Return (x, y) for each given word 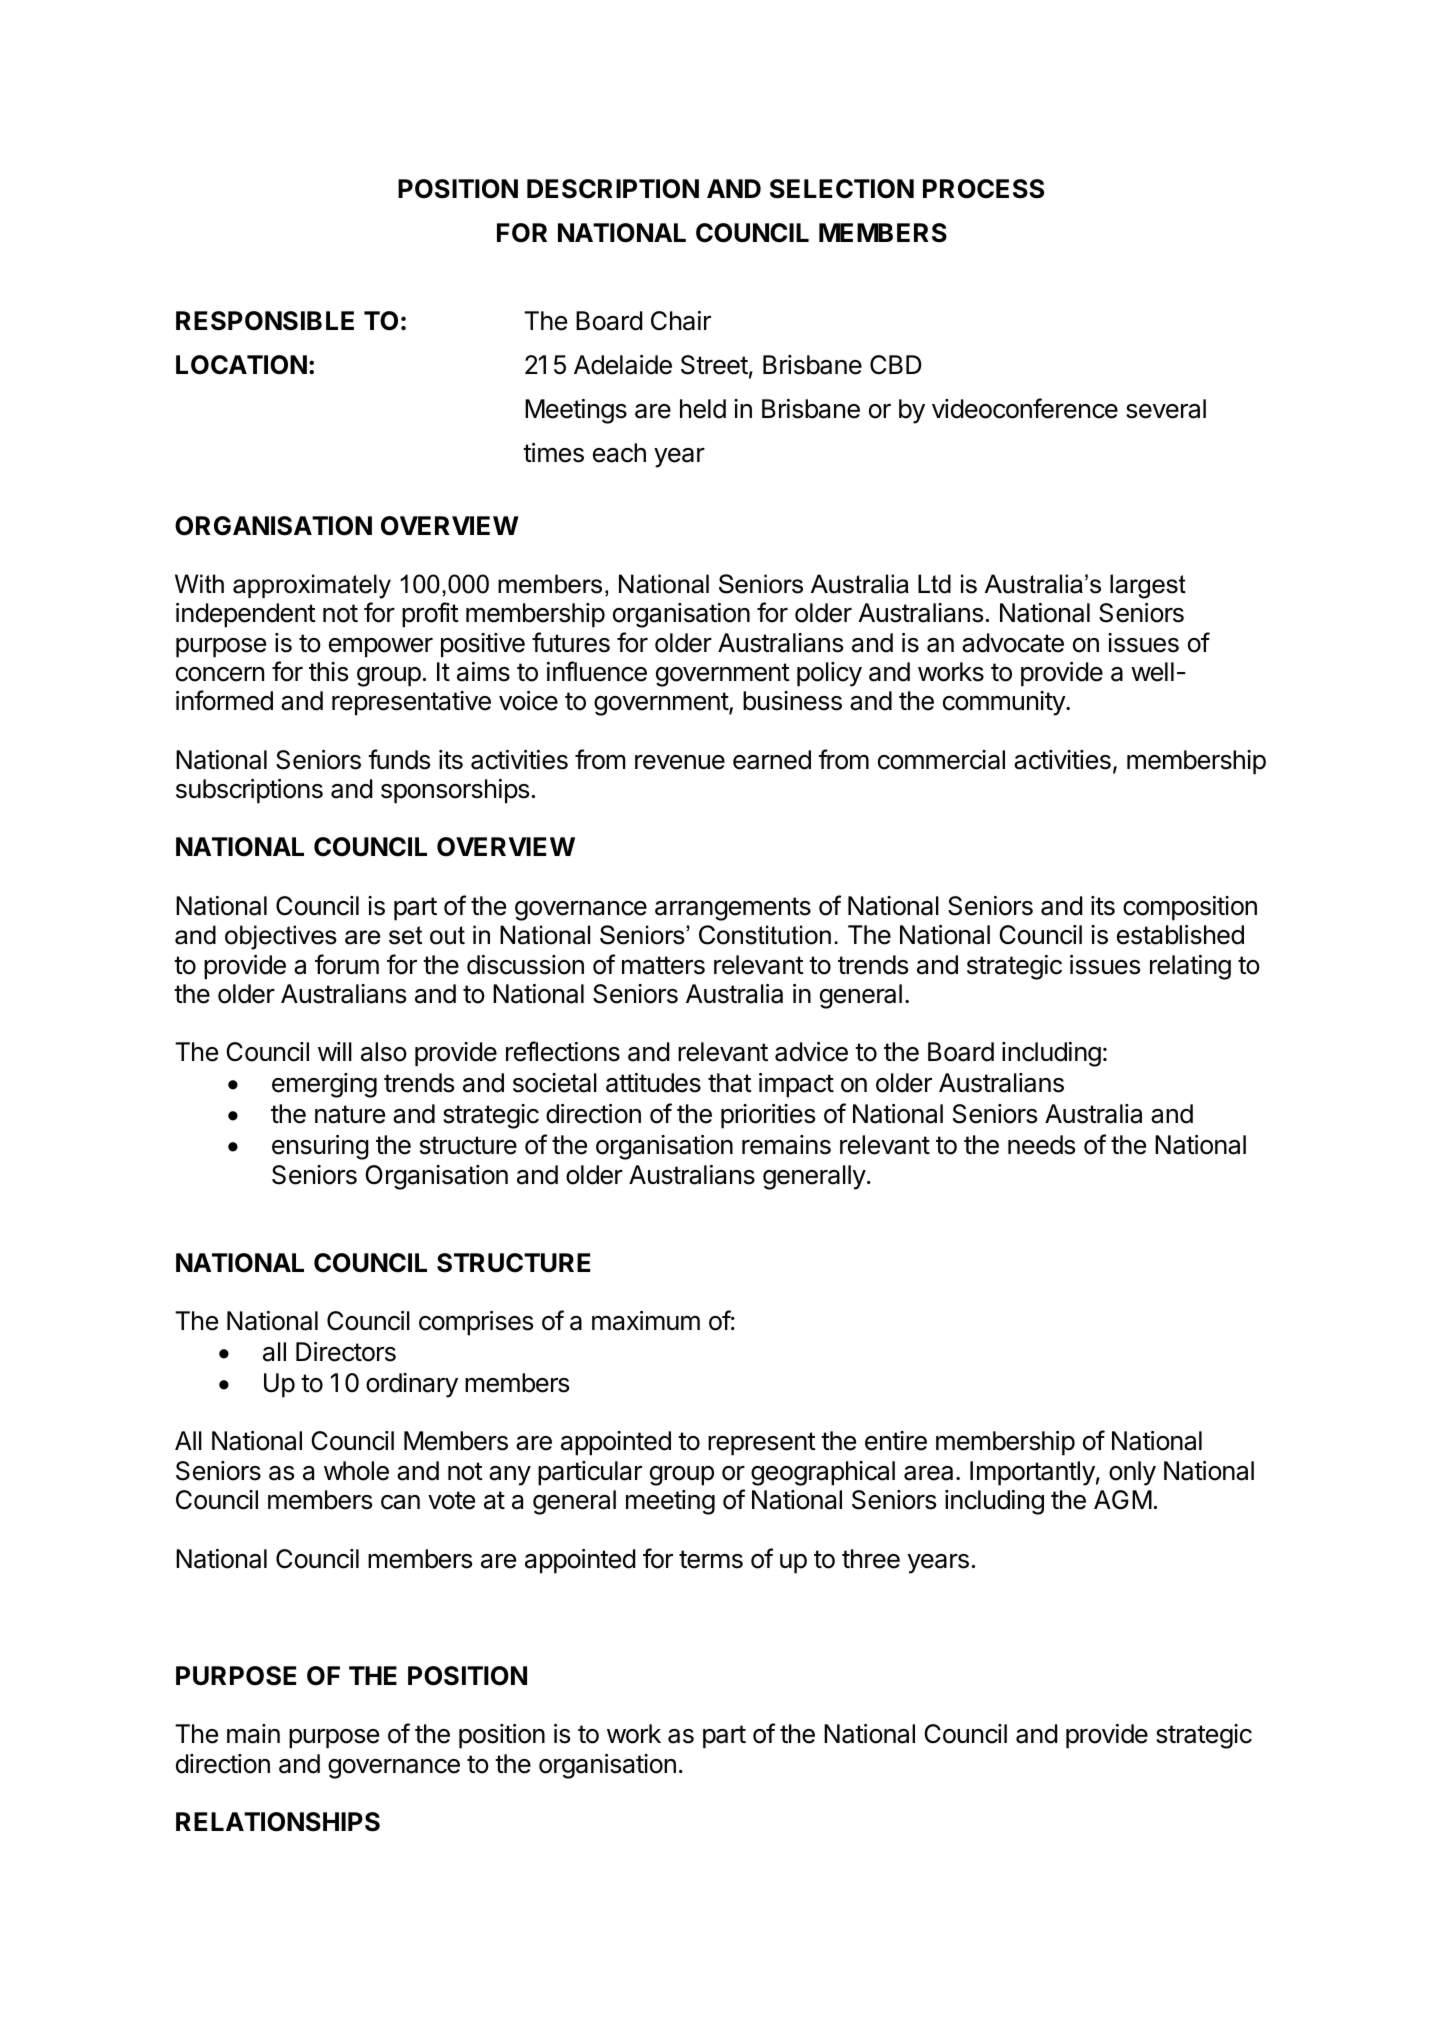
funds (399, 759)
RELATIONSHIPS (278, 1822)
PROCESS (983, 189)
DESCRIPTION (613, 189)
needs (1041, 1145)
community (1005, 703)
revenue (680, 762)
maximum (646, 1321)
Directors (346, 1352)
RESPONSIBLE (265, 321)
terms (711, 1559)
